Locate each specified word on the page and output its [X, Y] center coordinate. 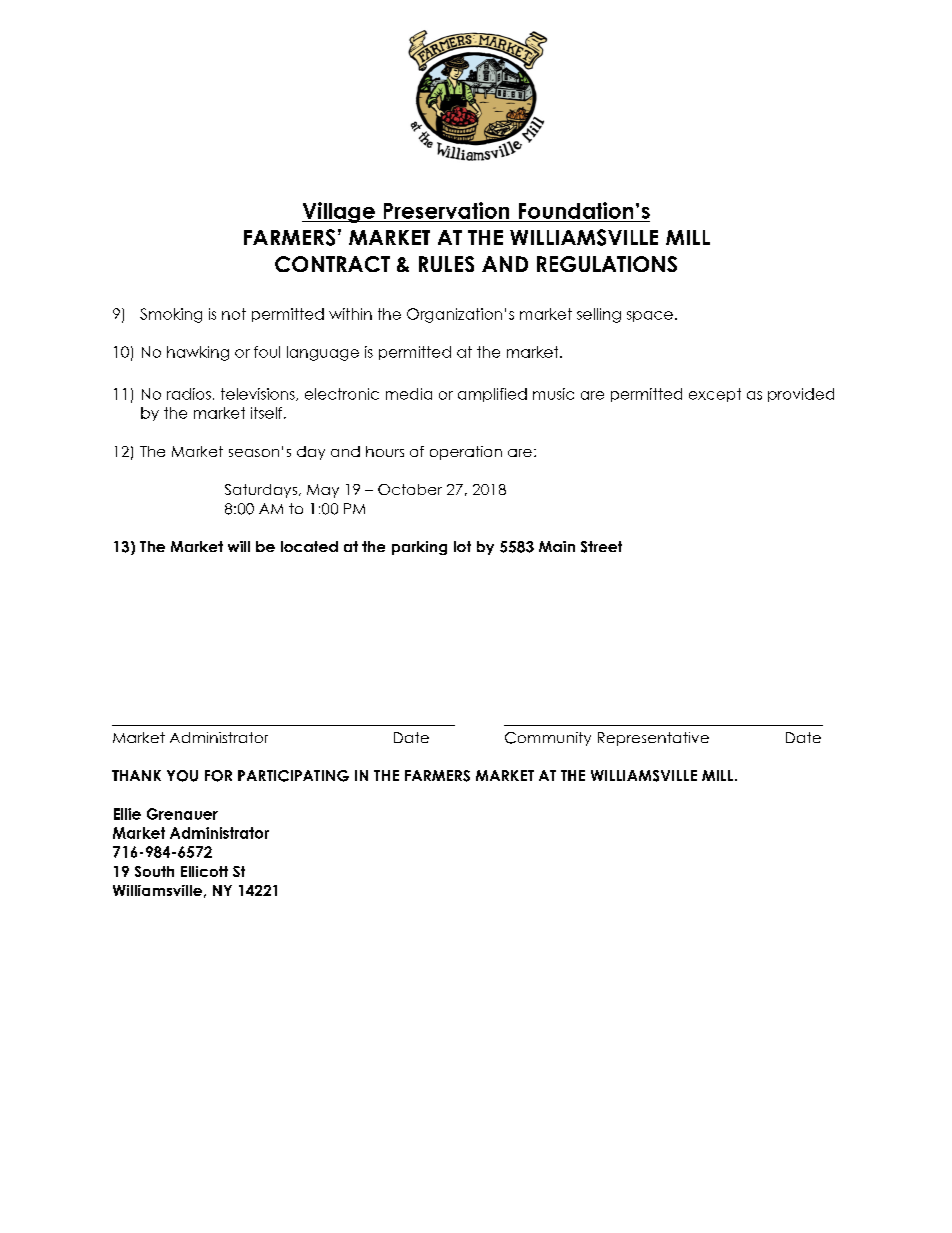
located [309, 546]
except [715, 395]
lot [462, 546]
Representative [653, 739]
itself [268, 413]
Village [339, 212]
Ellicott [204, 871]
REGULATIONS [607, 264]
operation [466, 453]
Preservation [446, 210]
